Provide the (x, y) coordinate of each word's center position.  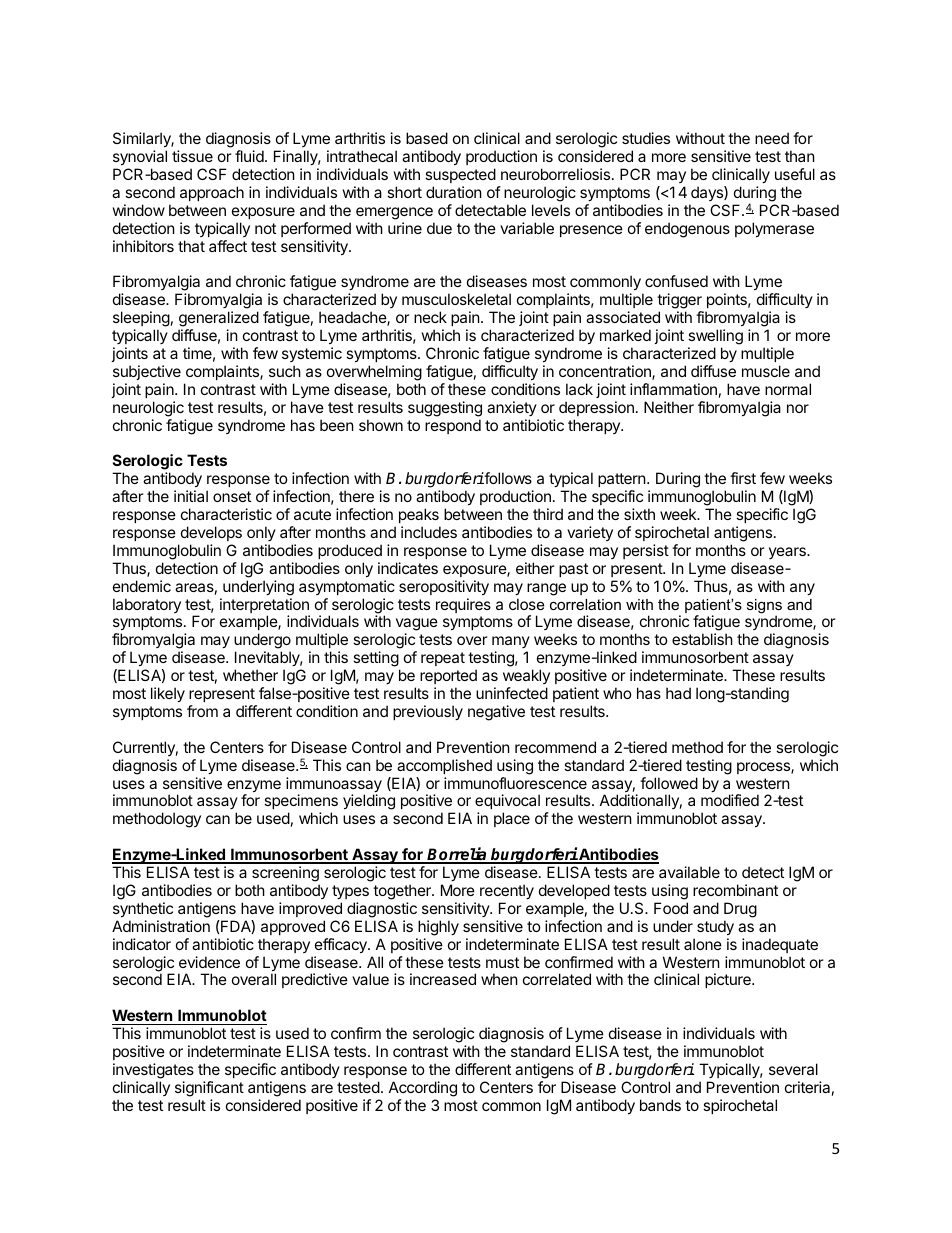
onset (232, 496)
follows (507, 478)
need (772, 138)
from (202, 711)
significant (209, 1089)
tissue (192, 156)
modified (730, 800)
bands (660, 1105)
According (423, 1089)
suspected (460, 175)
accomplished (444, 766)
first (743, 478)
